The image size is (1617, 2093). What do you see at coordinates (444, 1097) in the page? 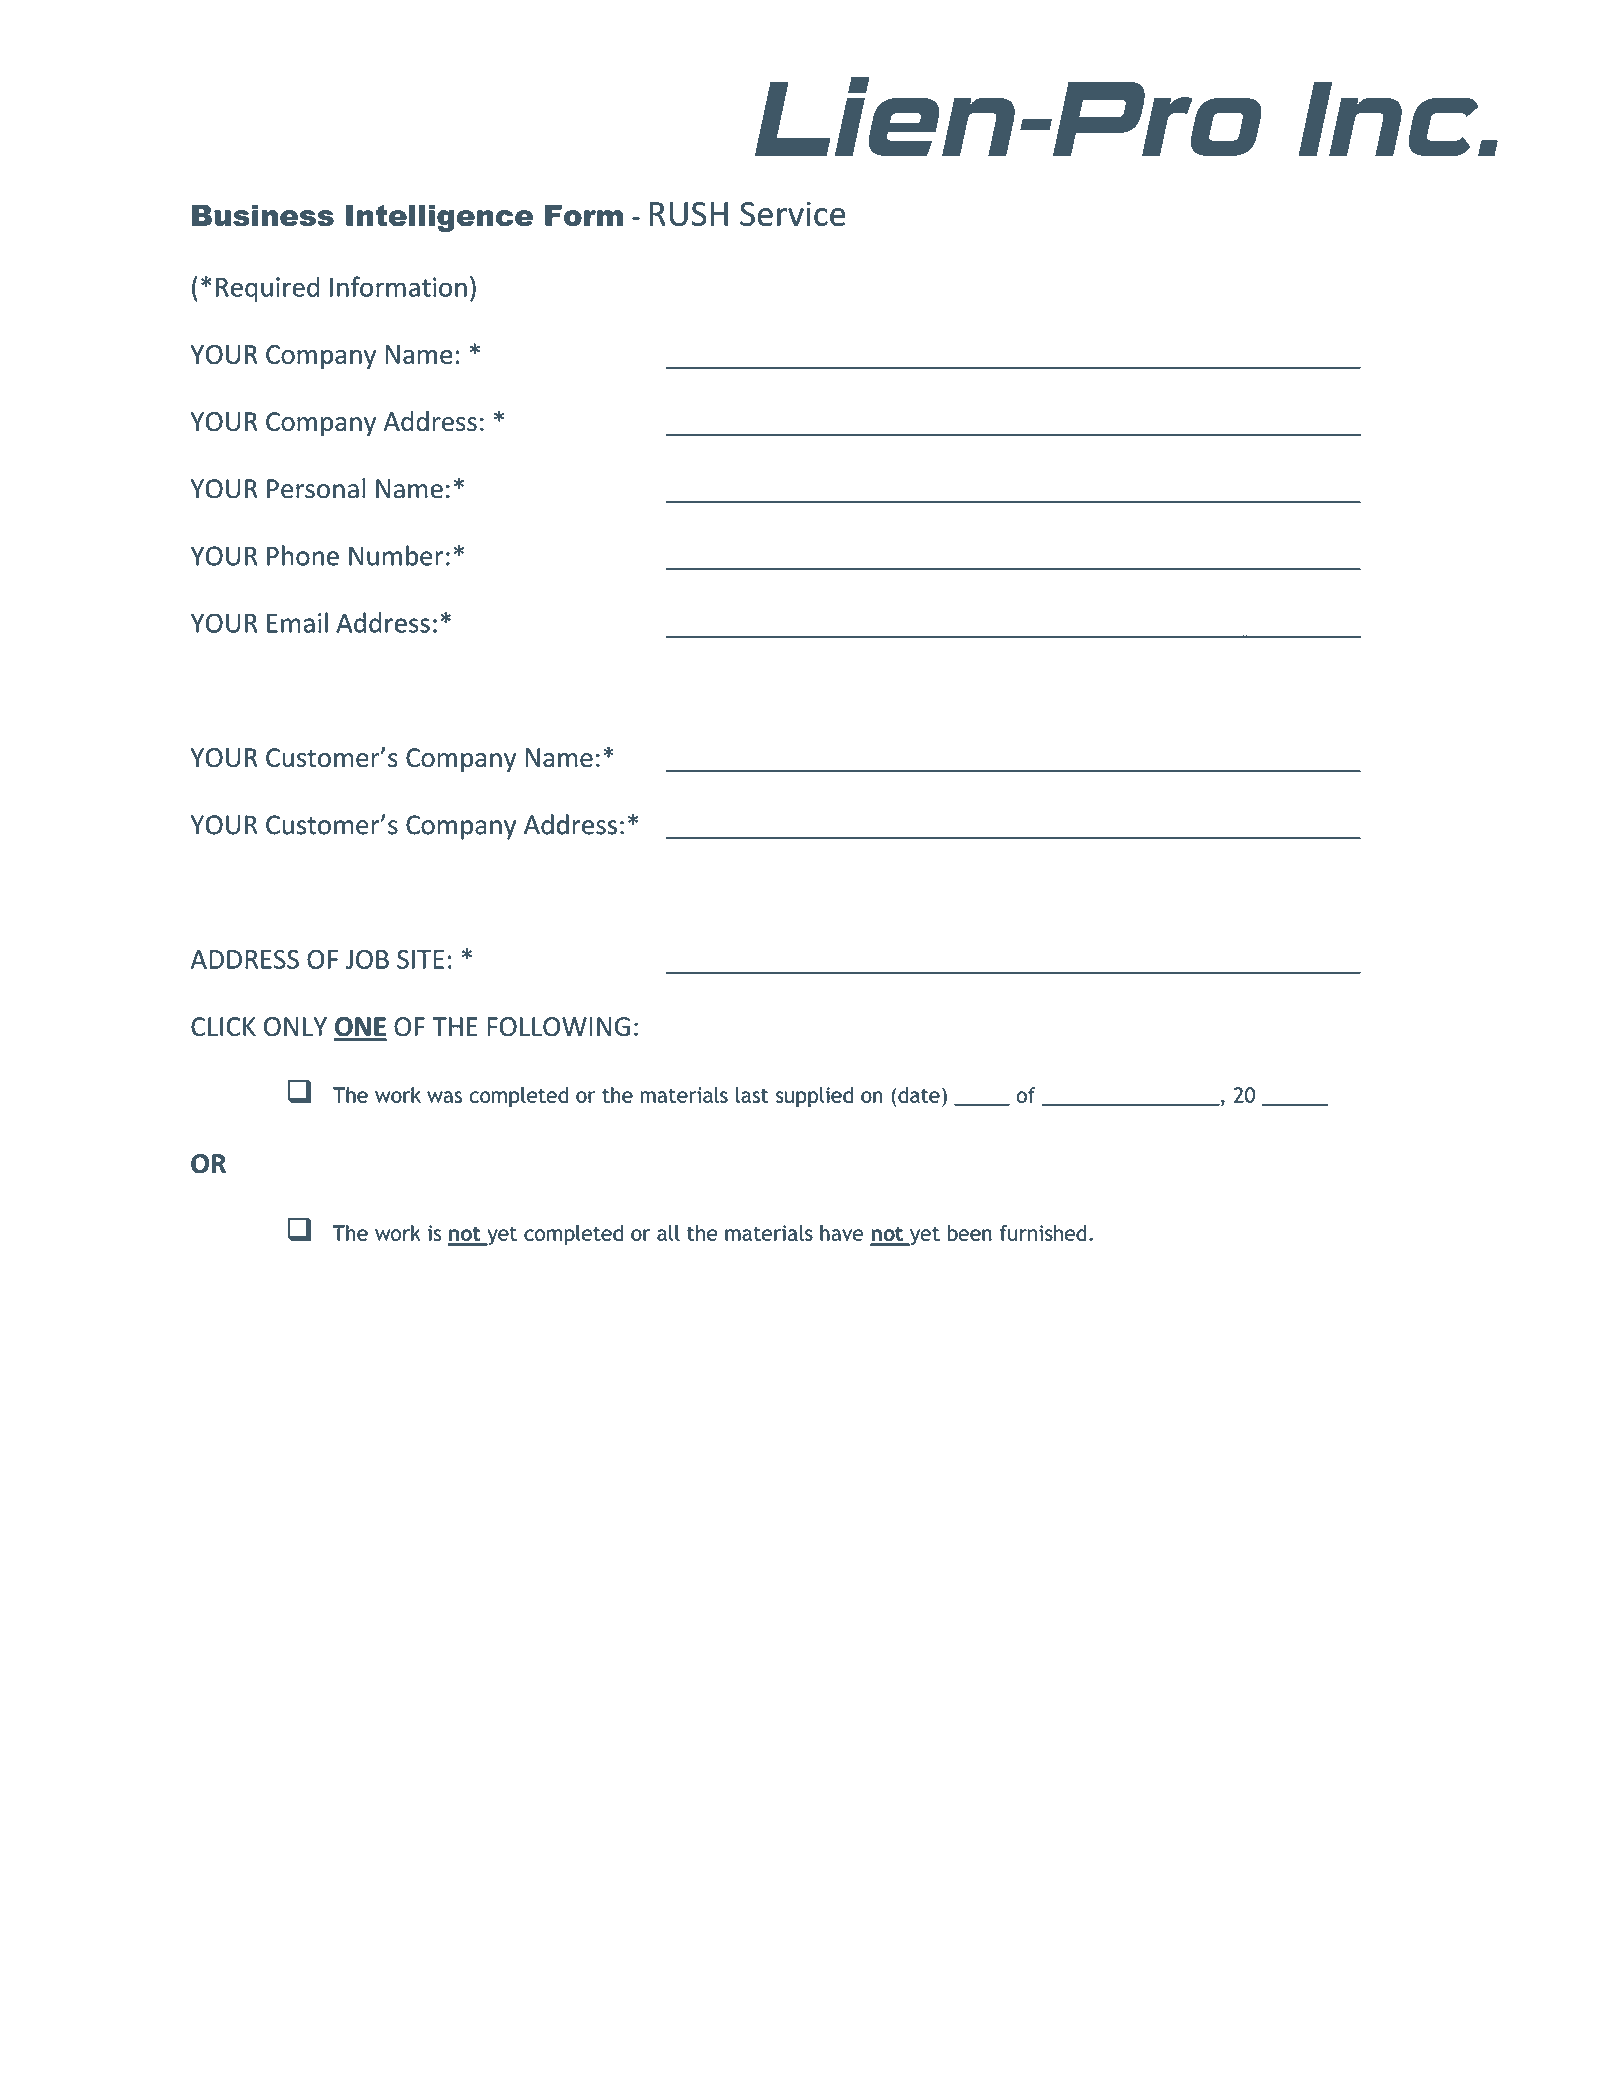
I see `was` at bounding box center [444, 1097].
